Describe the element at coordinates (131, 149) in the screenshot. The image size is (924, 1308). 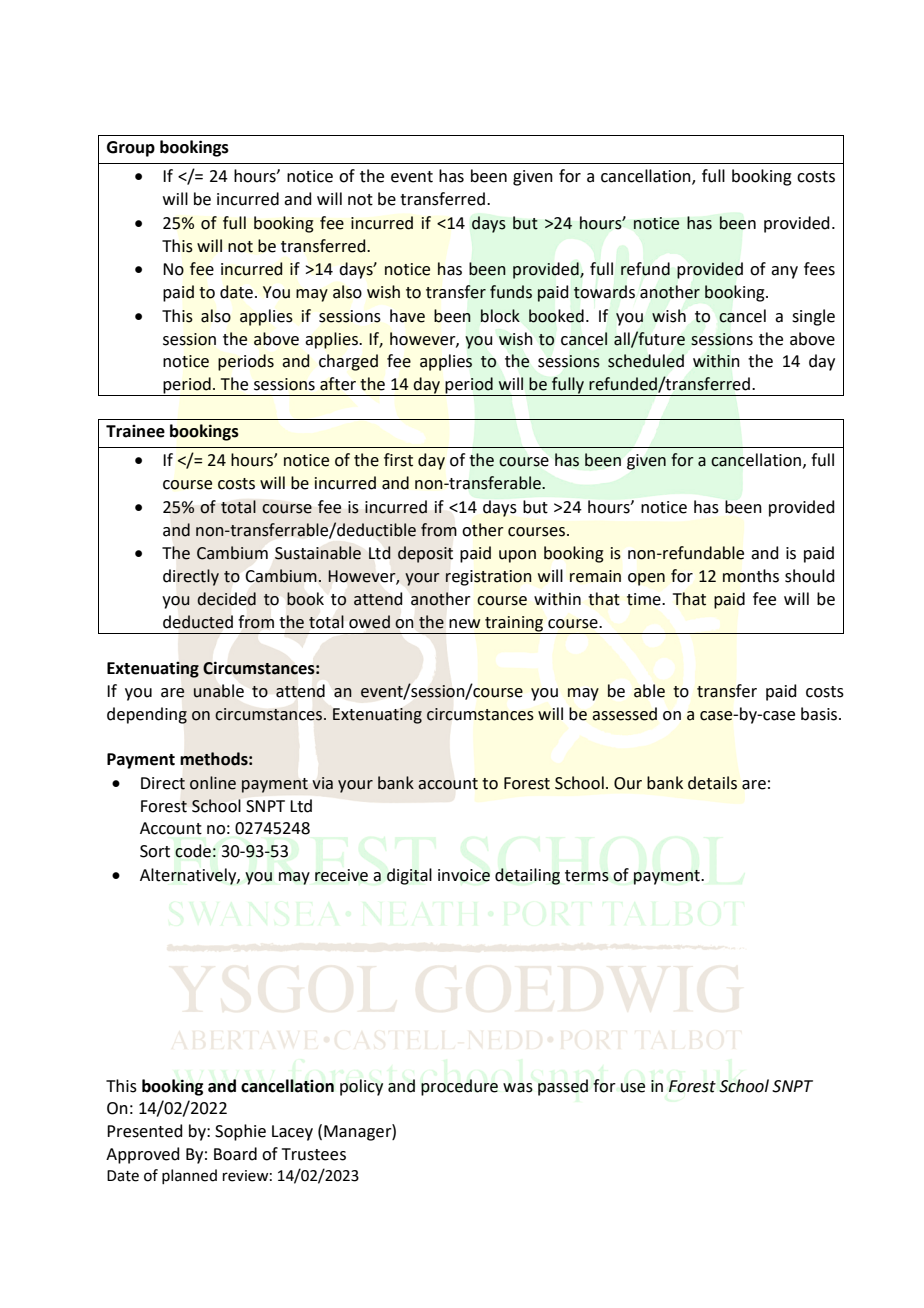
I see `Group` at that location.
